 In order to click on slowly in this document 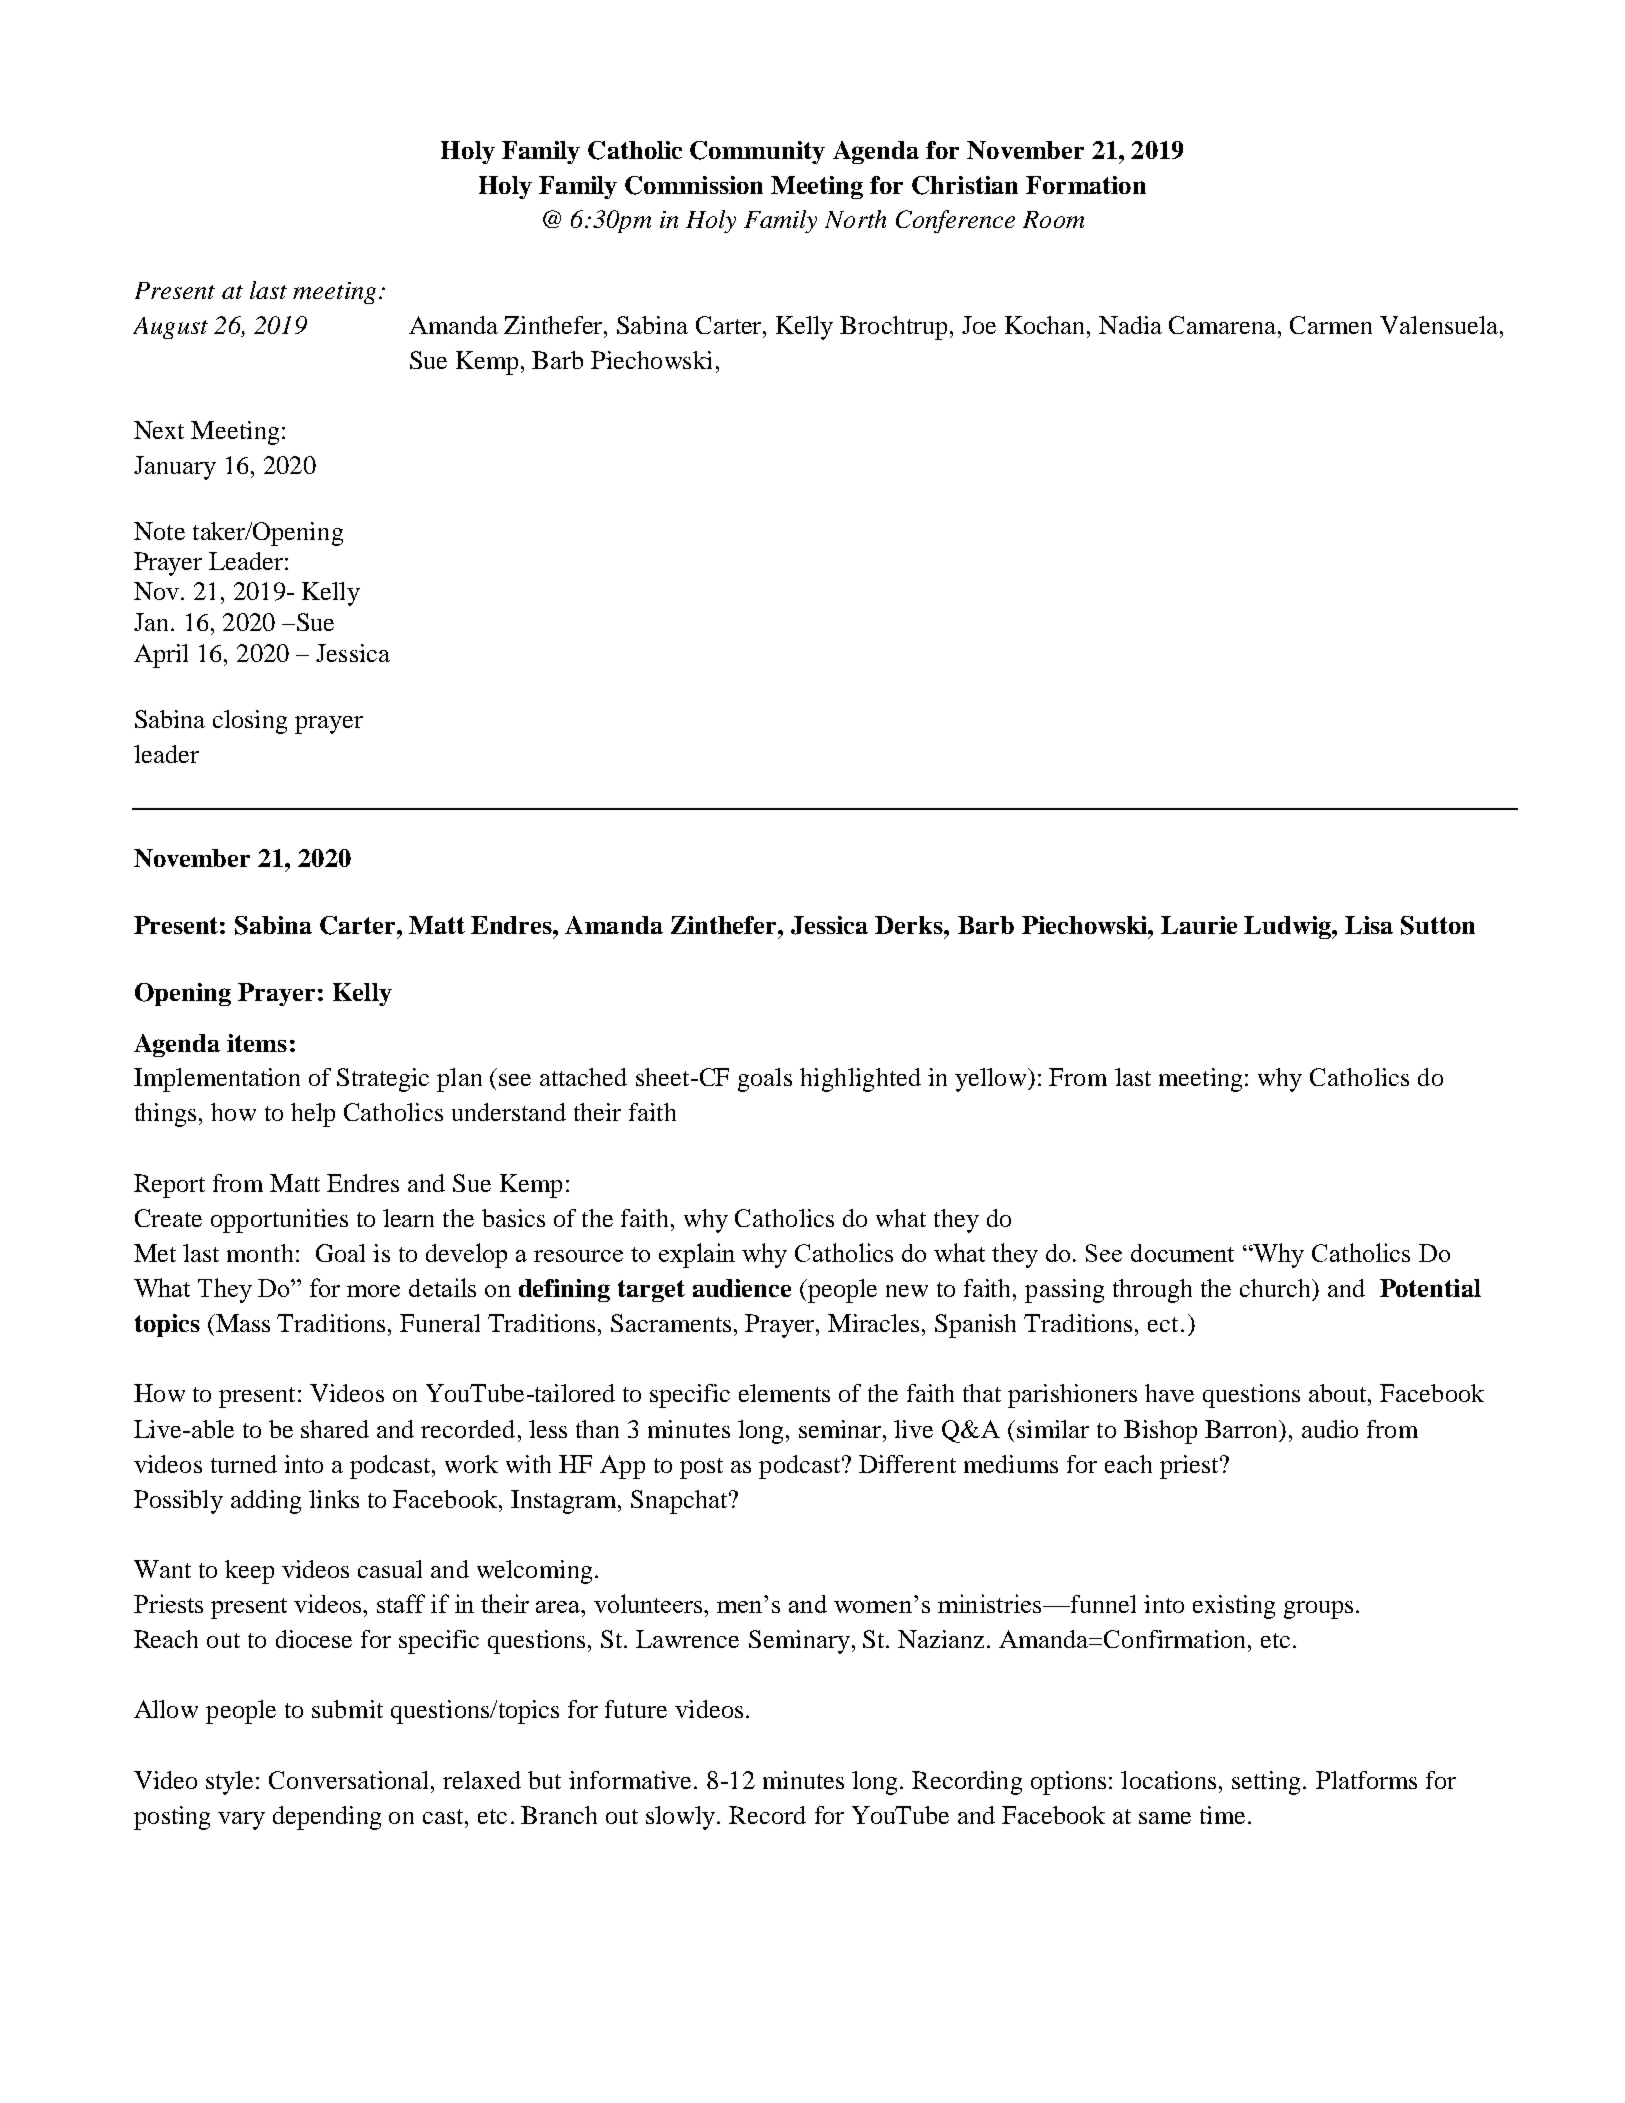, I will do `click(682, 1818)`.
